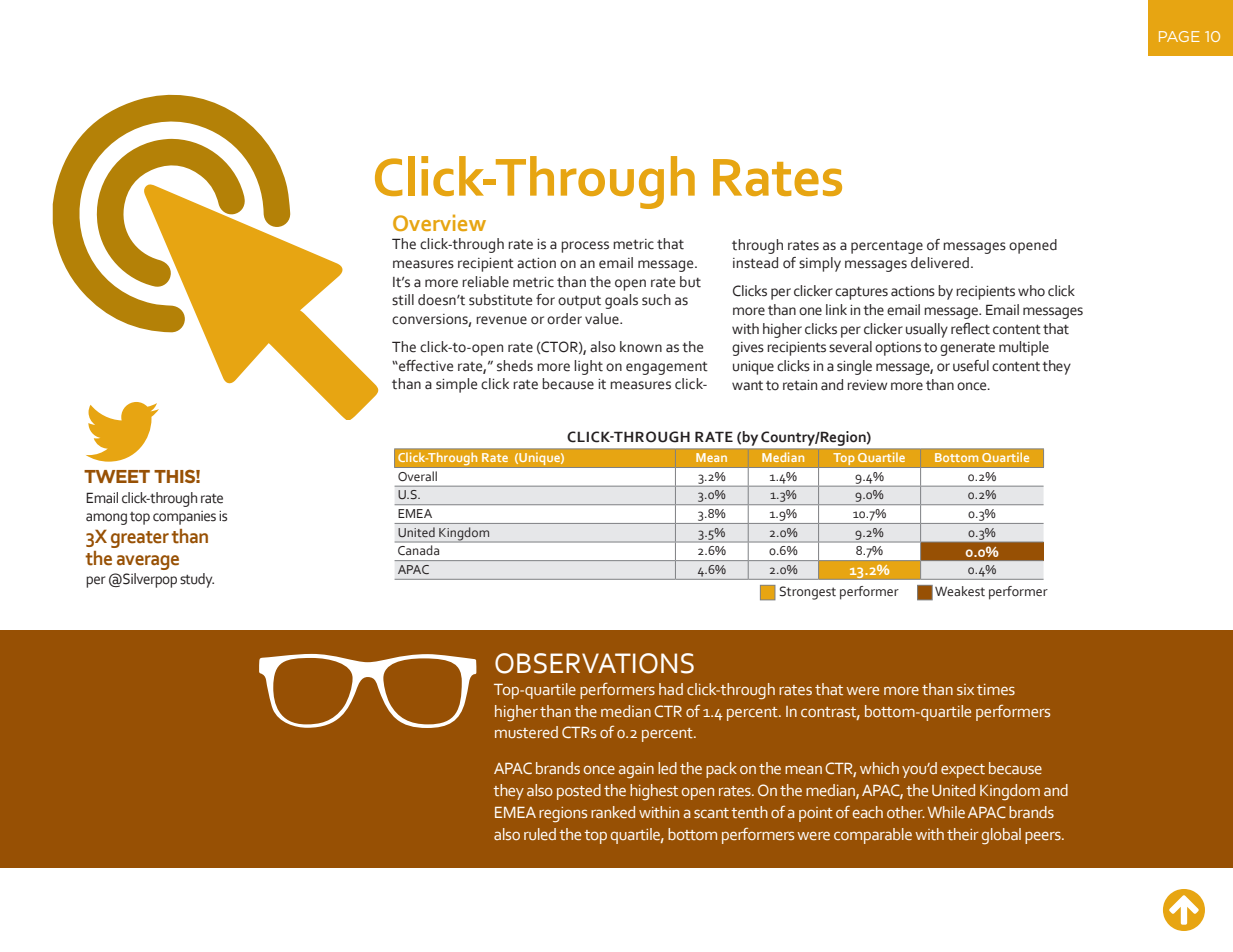  What do you see at coordinates (1179, 36) in the screenshot?
I see `PAGE` at bounding box center [1179, 36].
